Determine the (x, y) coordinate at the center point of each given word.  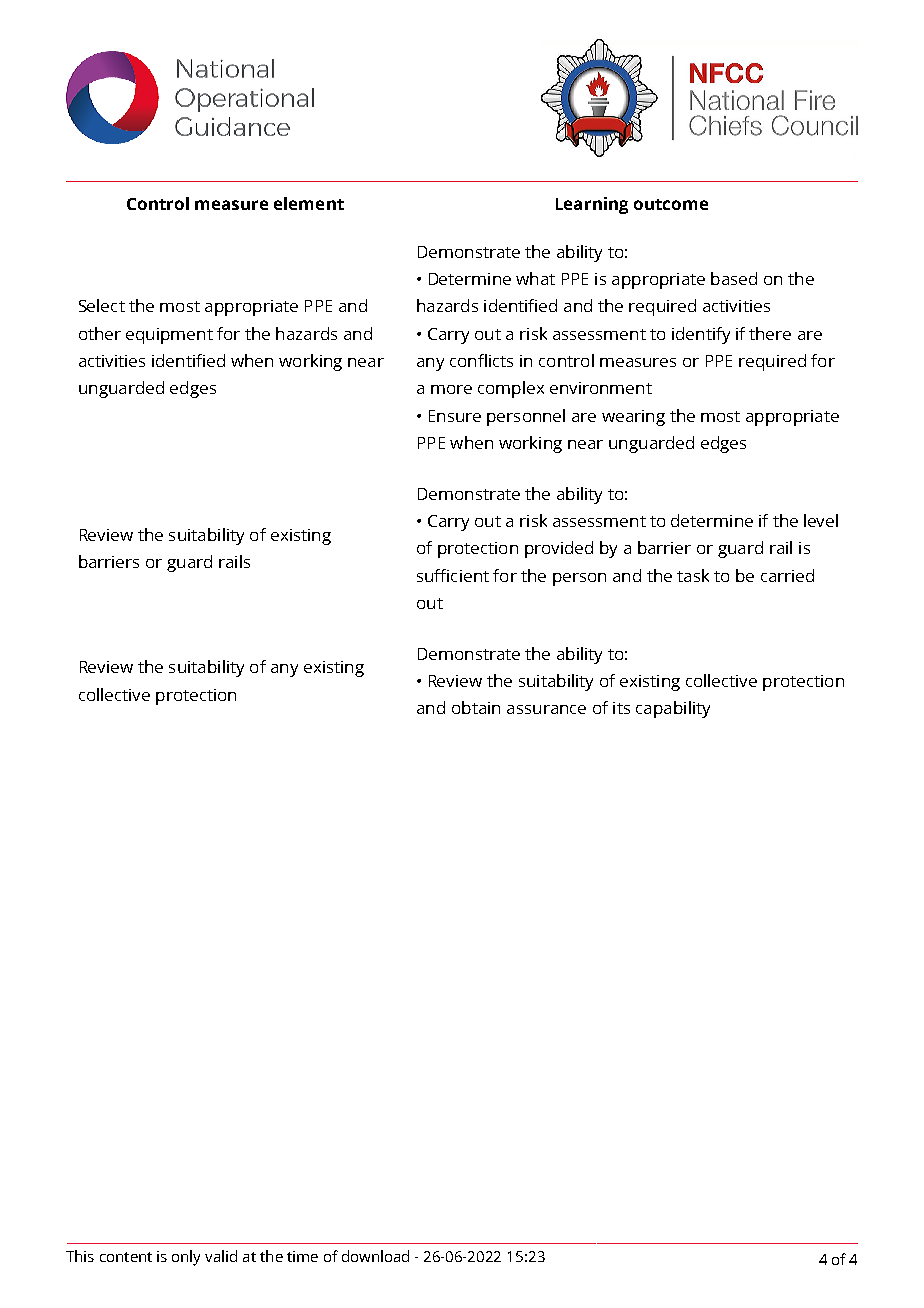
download (375, 1256)
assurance (546, 709)
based (734, 278)
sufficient (453, 575)
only (186, 1258)
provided (559, 549)
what (535, 278)
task (693, 575)
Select (102, 305)
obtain (476, 707)
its (621, 708)
